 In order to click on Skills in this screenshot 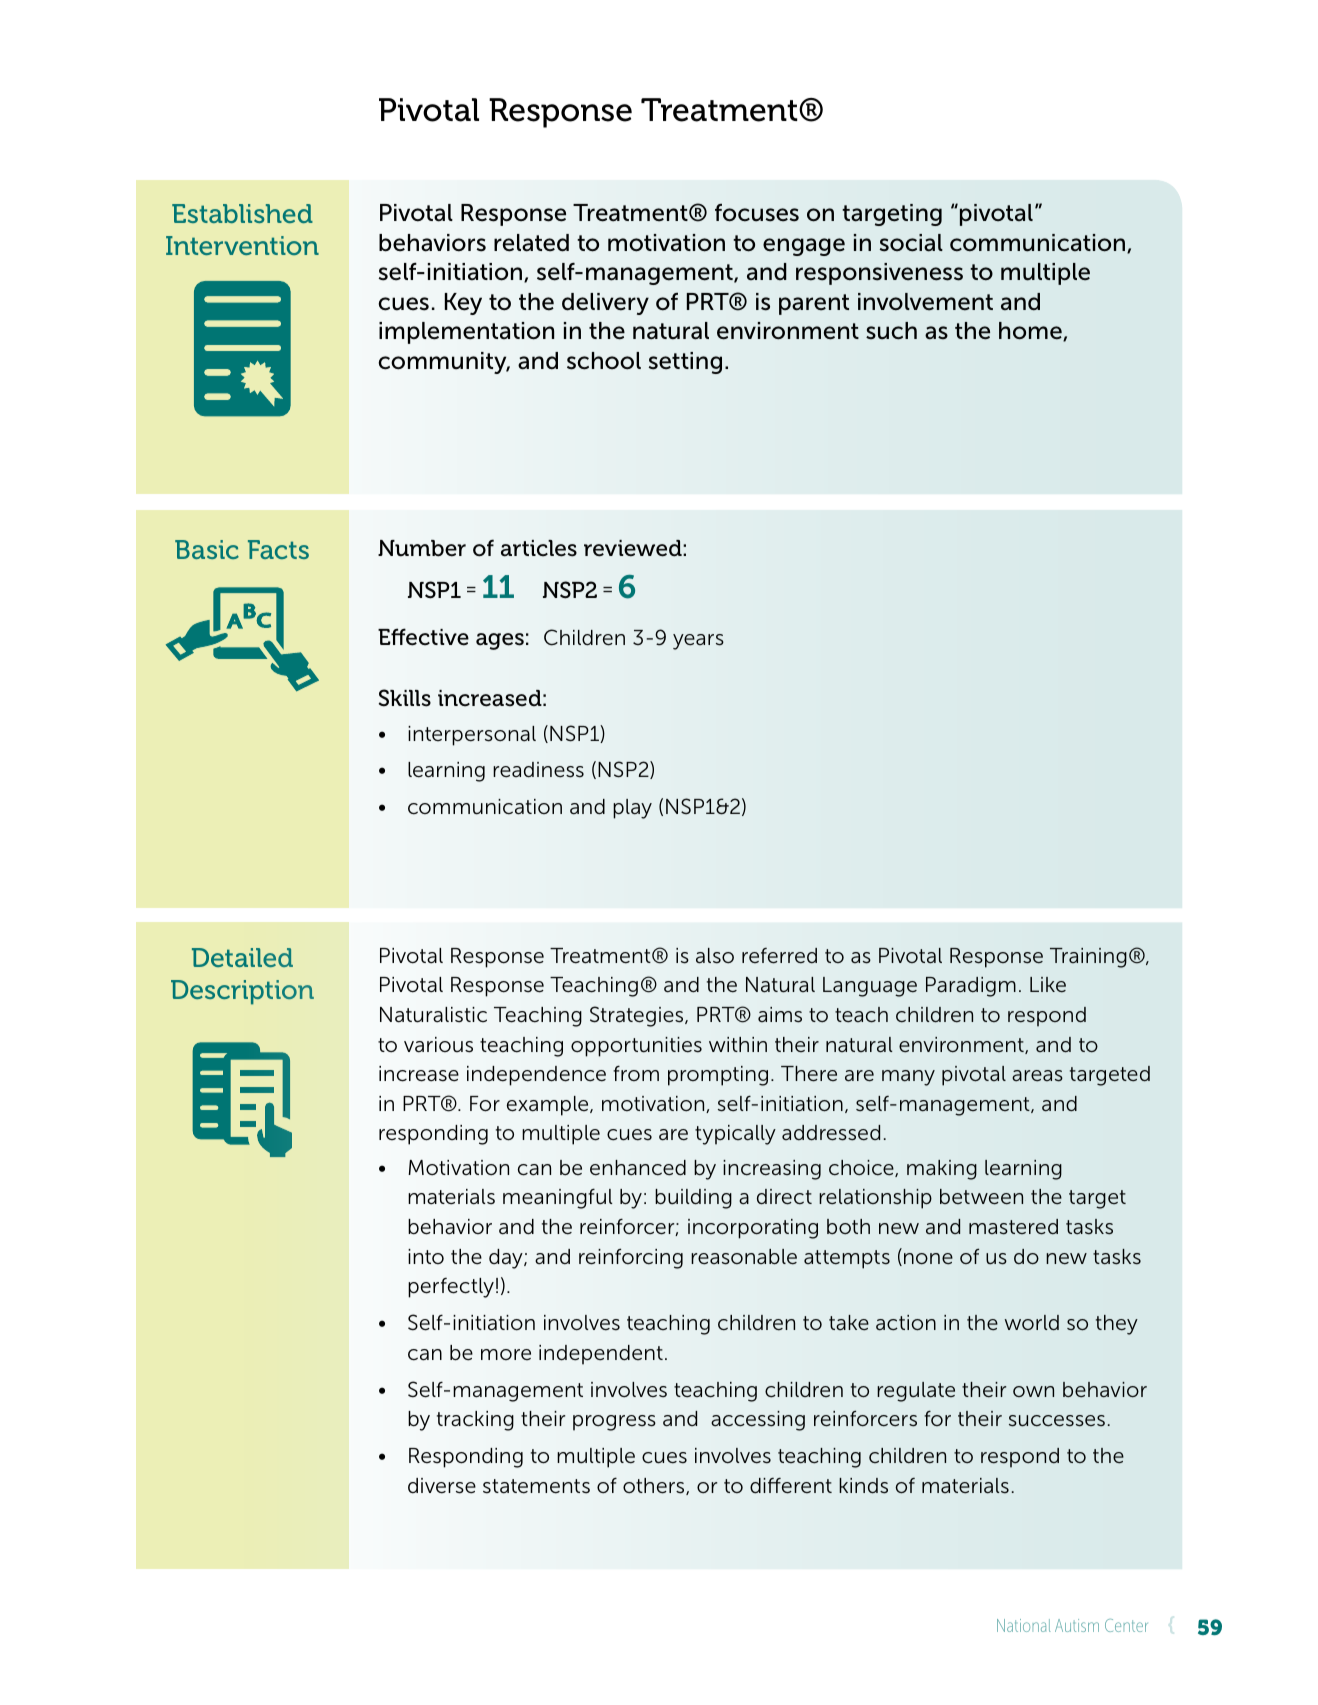, I will do `click(405, 698)`.
